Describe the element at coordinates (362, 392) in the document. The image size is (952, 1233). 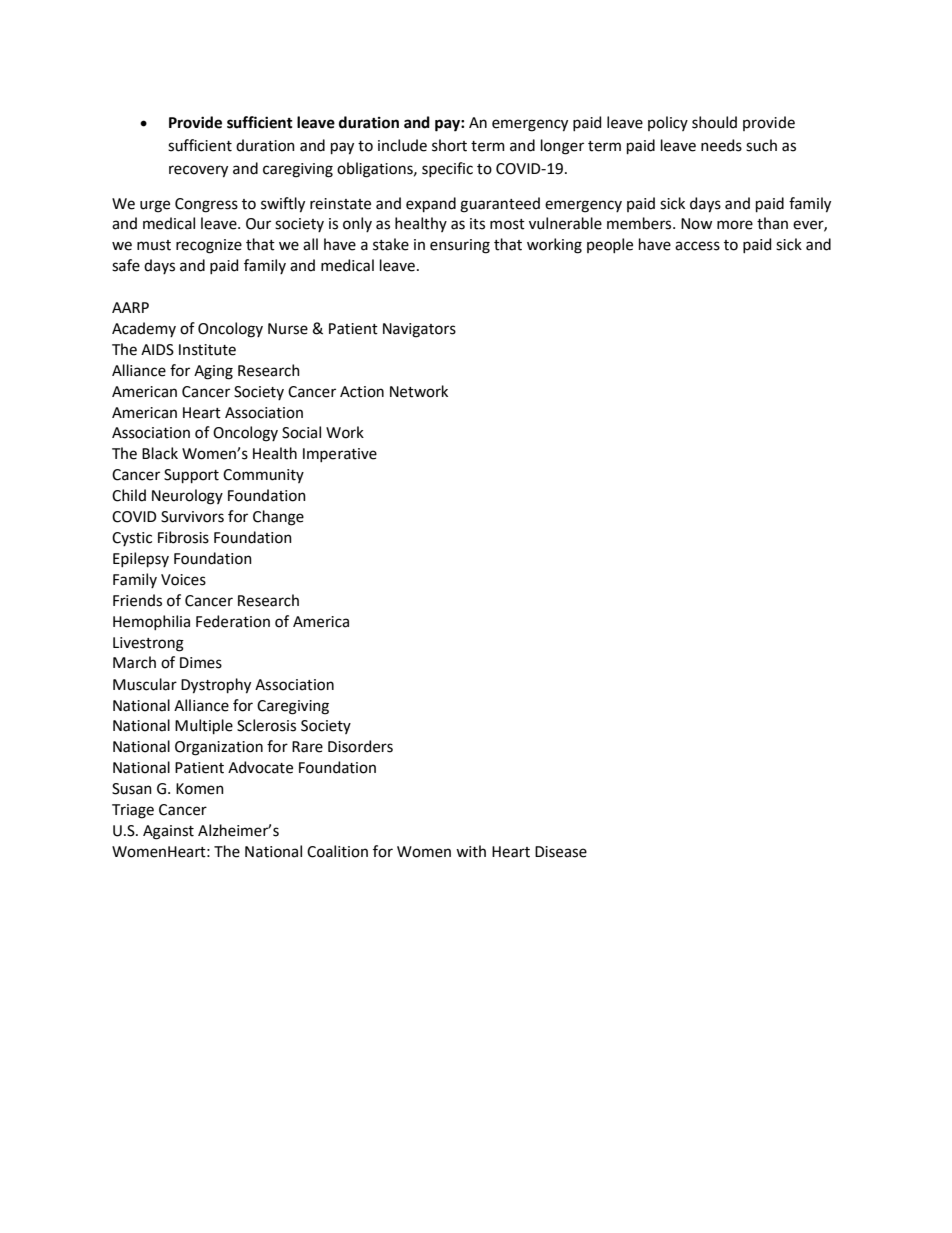
I see `Action` at that location.
